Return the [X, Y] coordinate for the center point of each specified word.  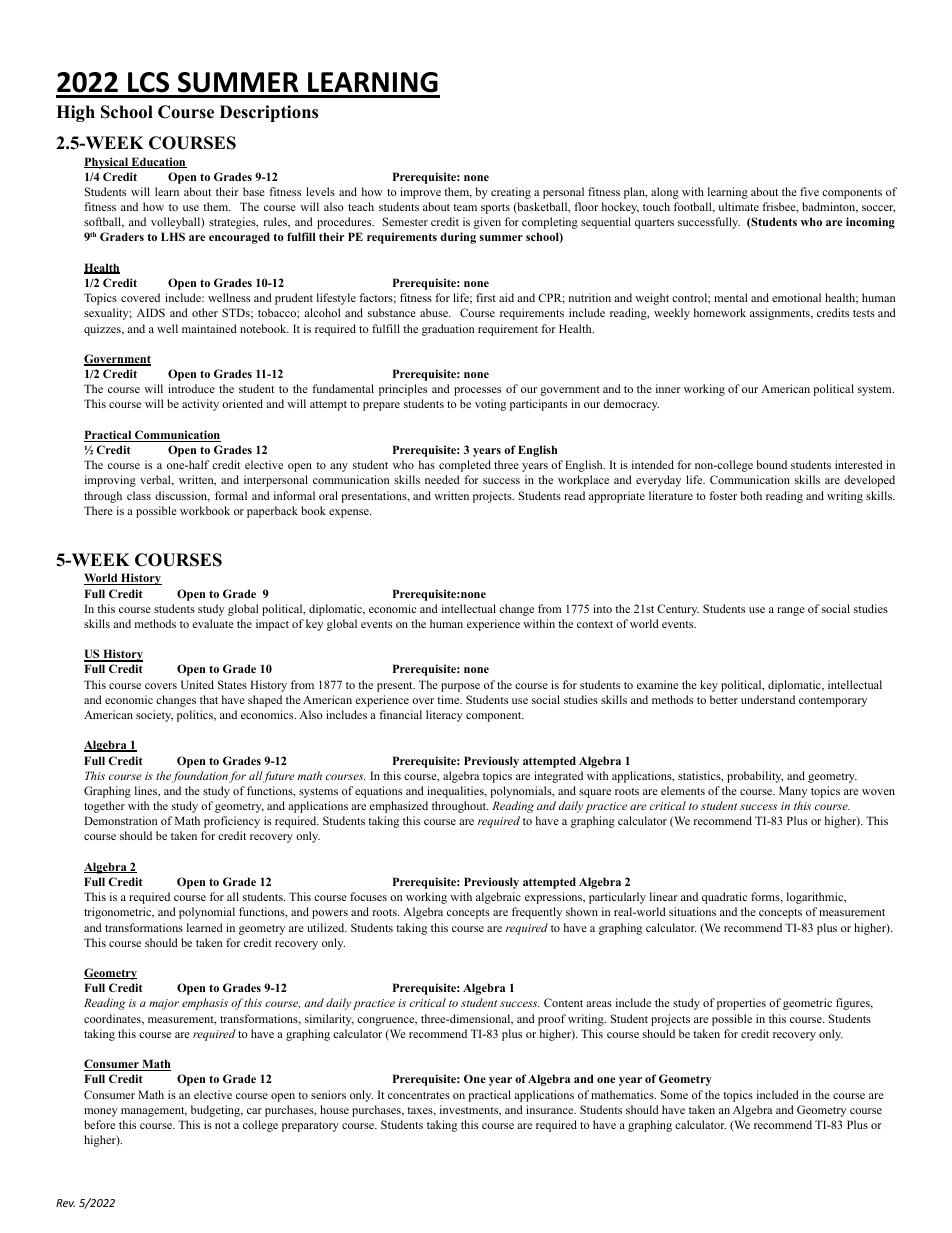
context [595, 624]
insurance [551, 1109]
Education [158, 162]
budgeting [217, 1111]
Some [674, 1094]
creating [511, 193]
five [809, 191]
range [791, 611]
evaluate [213, 623]
